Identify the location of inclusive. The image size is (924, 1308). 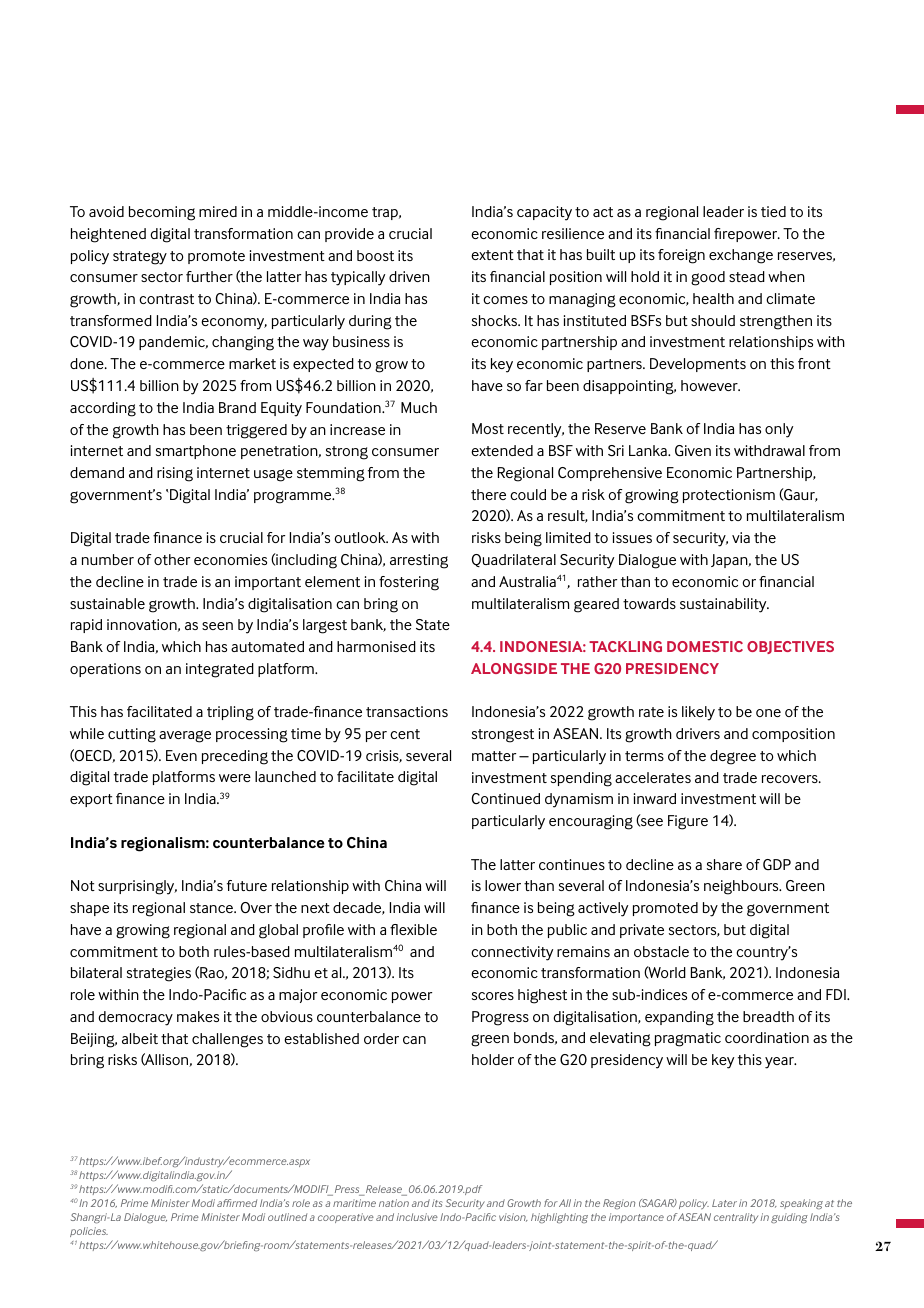
(417, 1217).
